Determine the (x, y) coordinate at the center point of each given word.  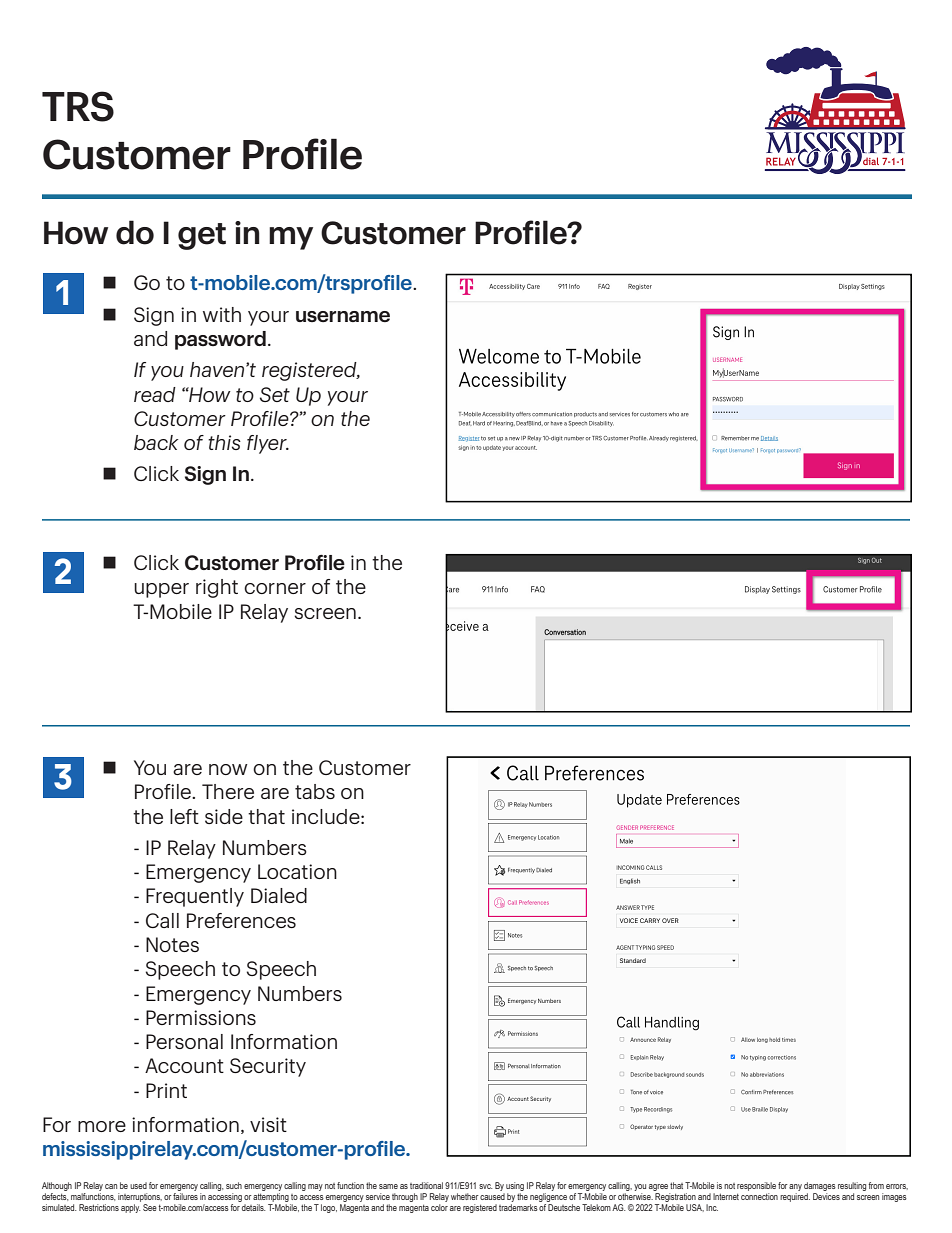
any (795, 1189)
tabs (315, 791)
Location (297, 871)
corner (275, 588)
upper (161, 590)
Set (275, 394)
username (343, 316)
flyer (268, 444)
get (202, 236)
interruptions (140, 1199)
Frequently (195, 897)
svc (485, 1186)
